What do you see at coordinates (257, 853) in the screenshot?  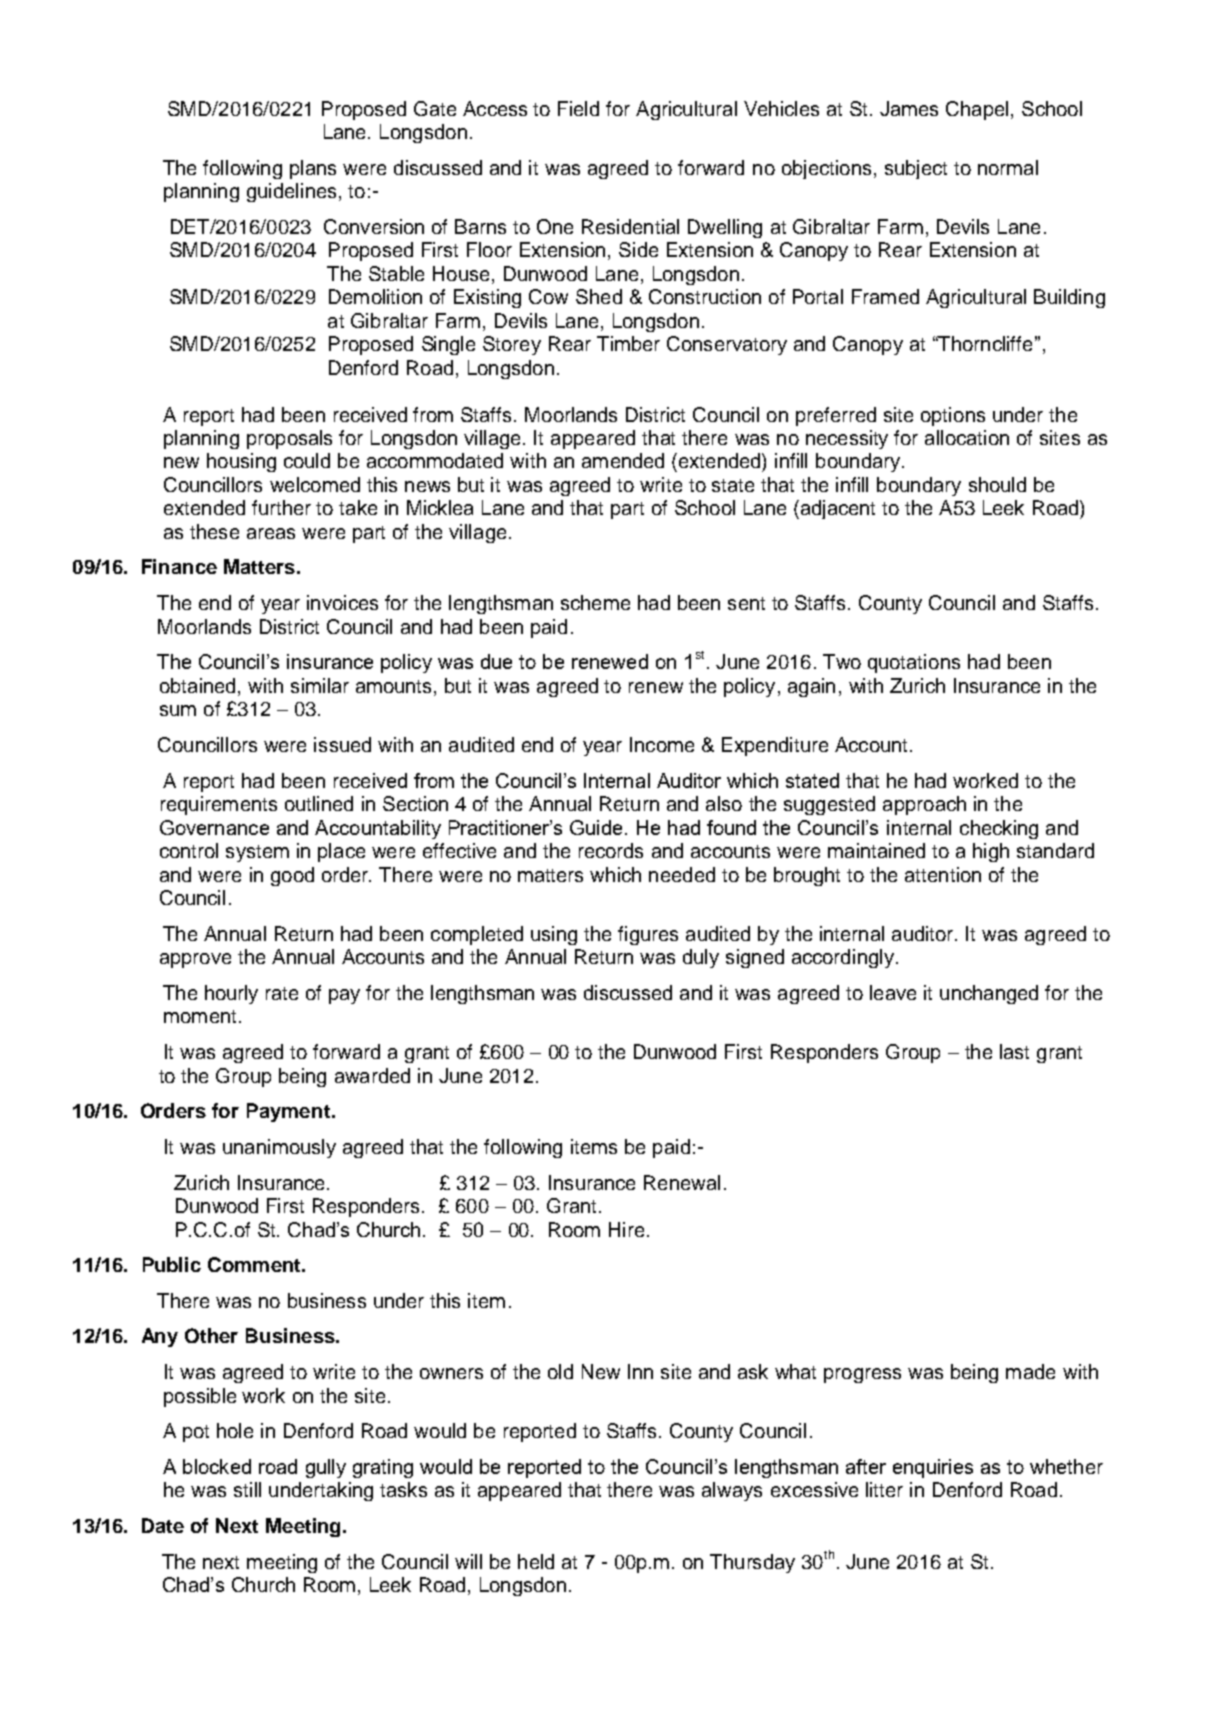 I see `system` at bounding box center [257, 853].
